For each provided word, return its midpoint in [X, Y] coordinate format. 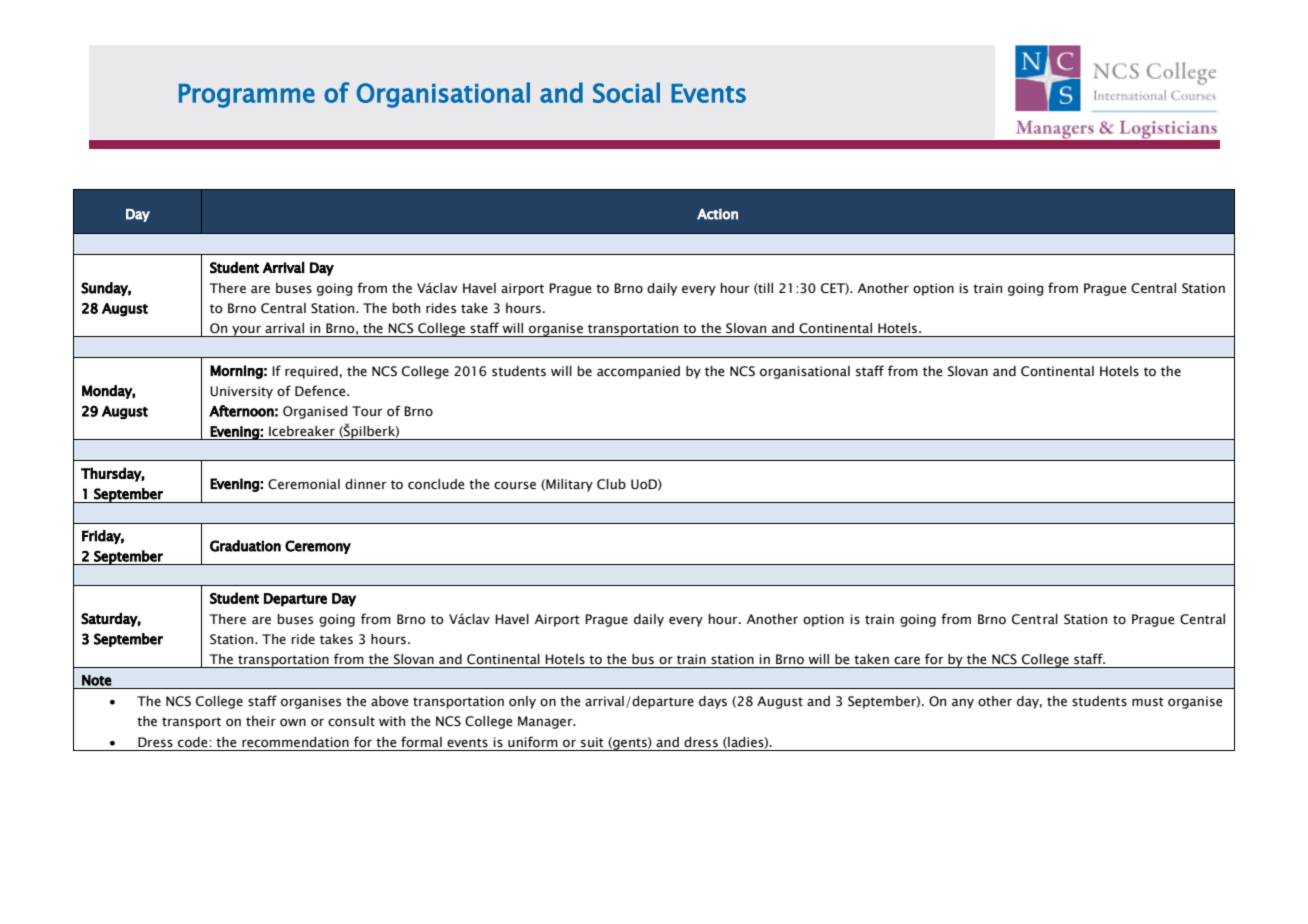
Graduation [245, 546]
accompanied [638, 372]
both [406, 308]
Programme [247, 96]
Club [611, 484]
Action [717, 214]
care [907, 660]
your [246, 331]
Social [626, 92]
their [261, 721]
